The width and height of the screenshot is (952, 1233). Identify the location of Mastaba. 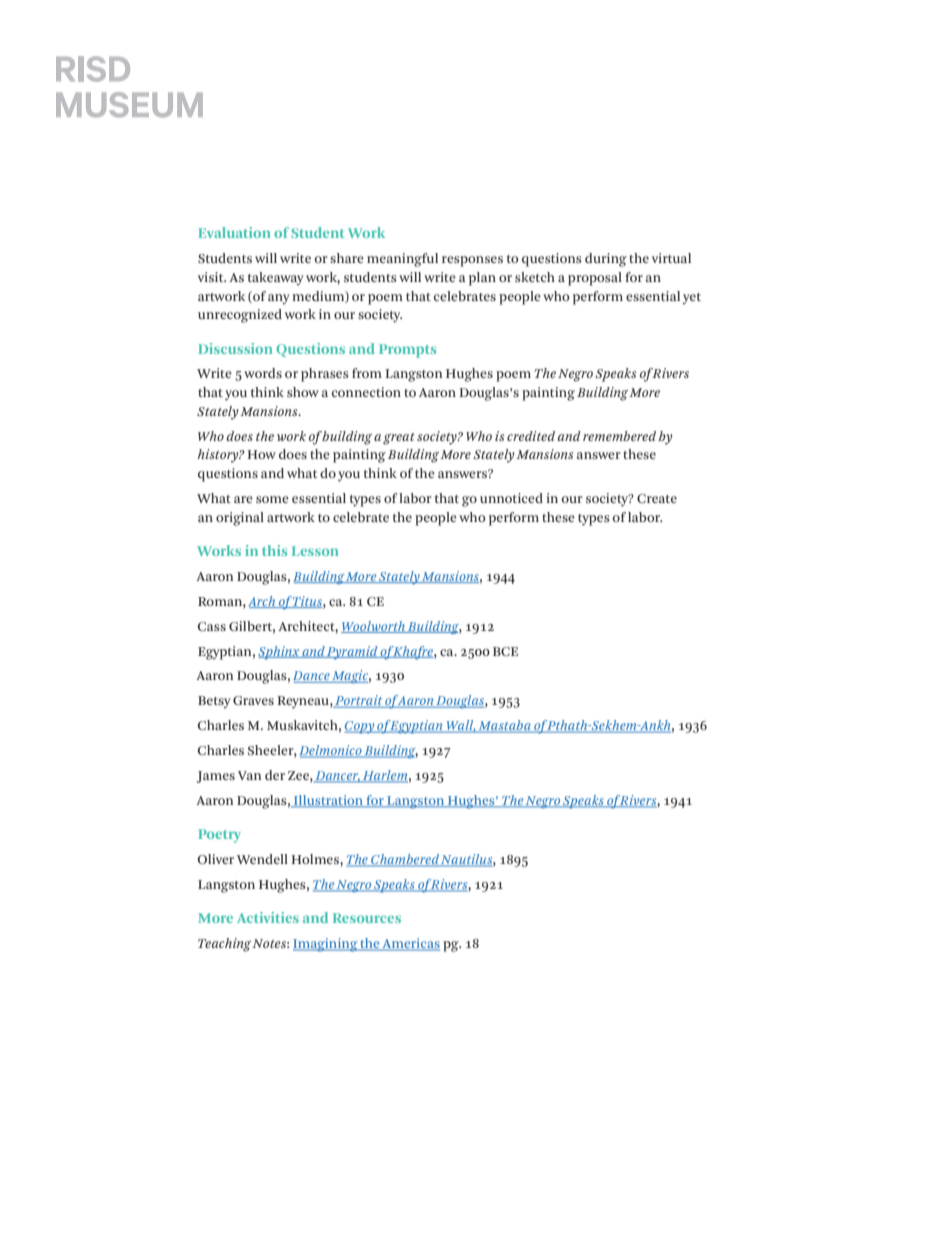
(505, 726).
